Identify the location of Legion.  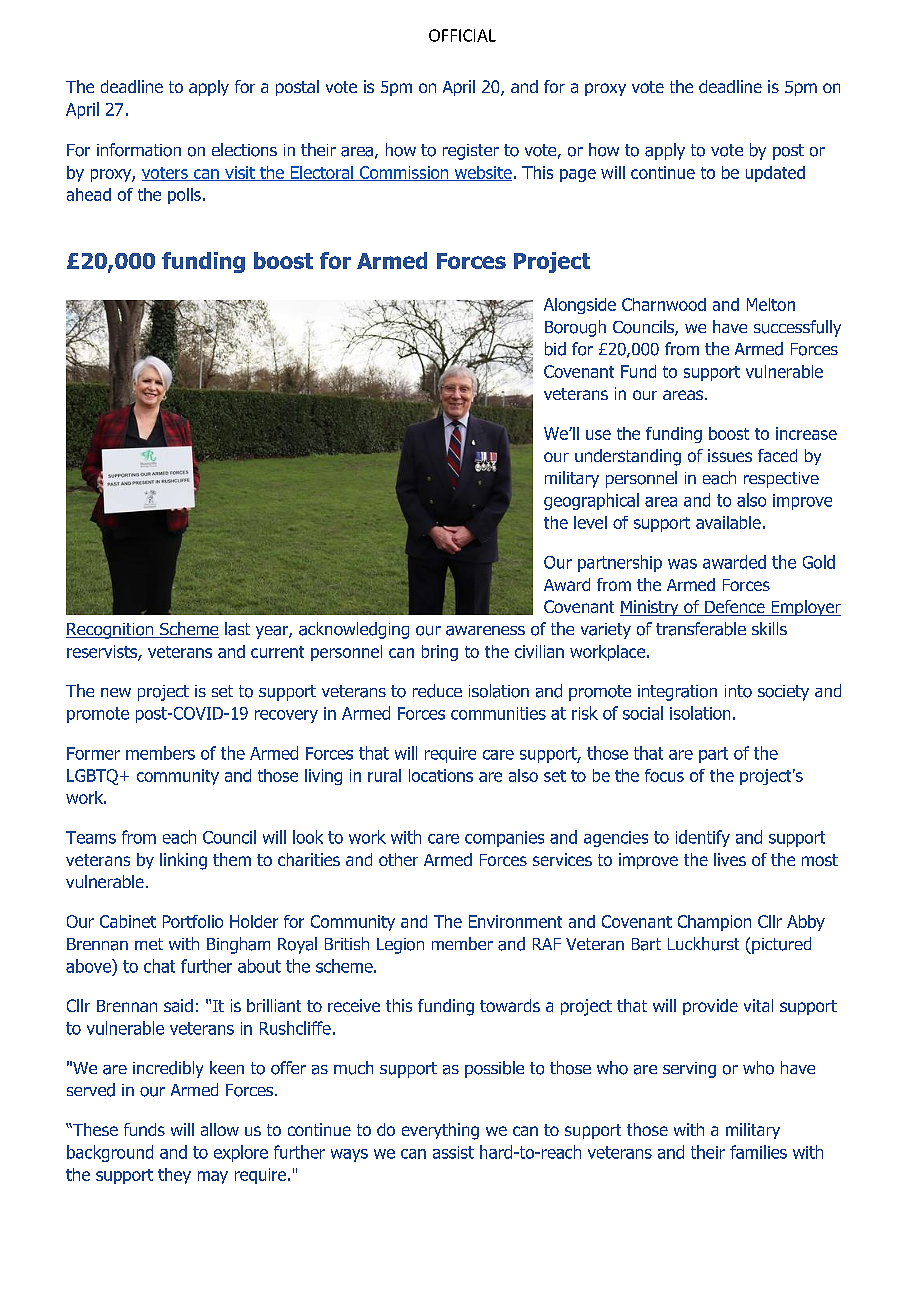
(400, 946).
